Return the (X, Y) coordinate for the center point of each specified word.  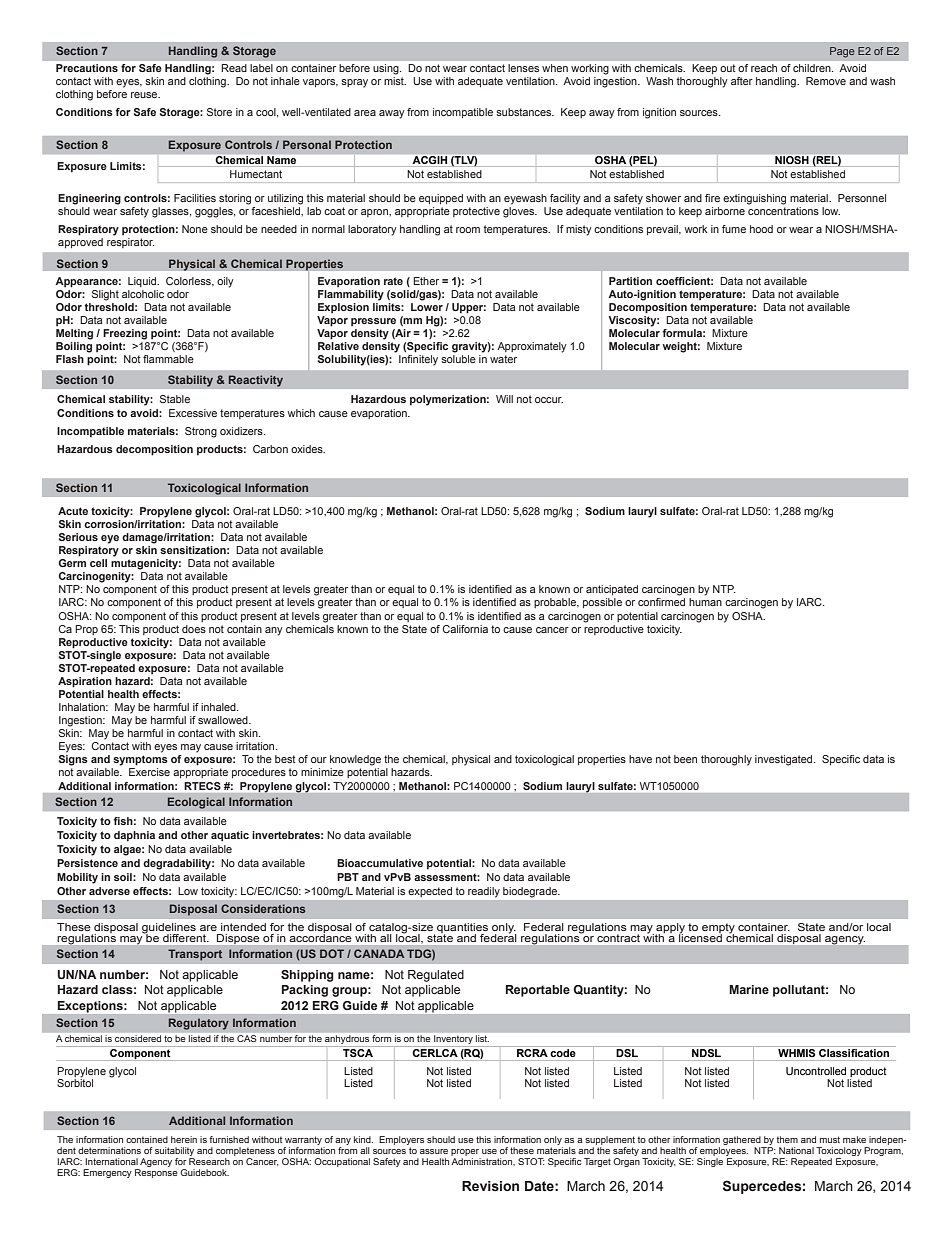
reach (764, 68)
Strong (201, 432)
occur (549, 400)
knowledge (355, 760)
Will (504, 399)
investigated (785, 760)
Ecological (196, 803)
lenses (523, 68)
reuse (145, 95)
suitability (174, 1151)
